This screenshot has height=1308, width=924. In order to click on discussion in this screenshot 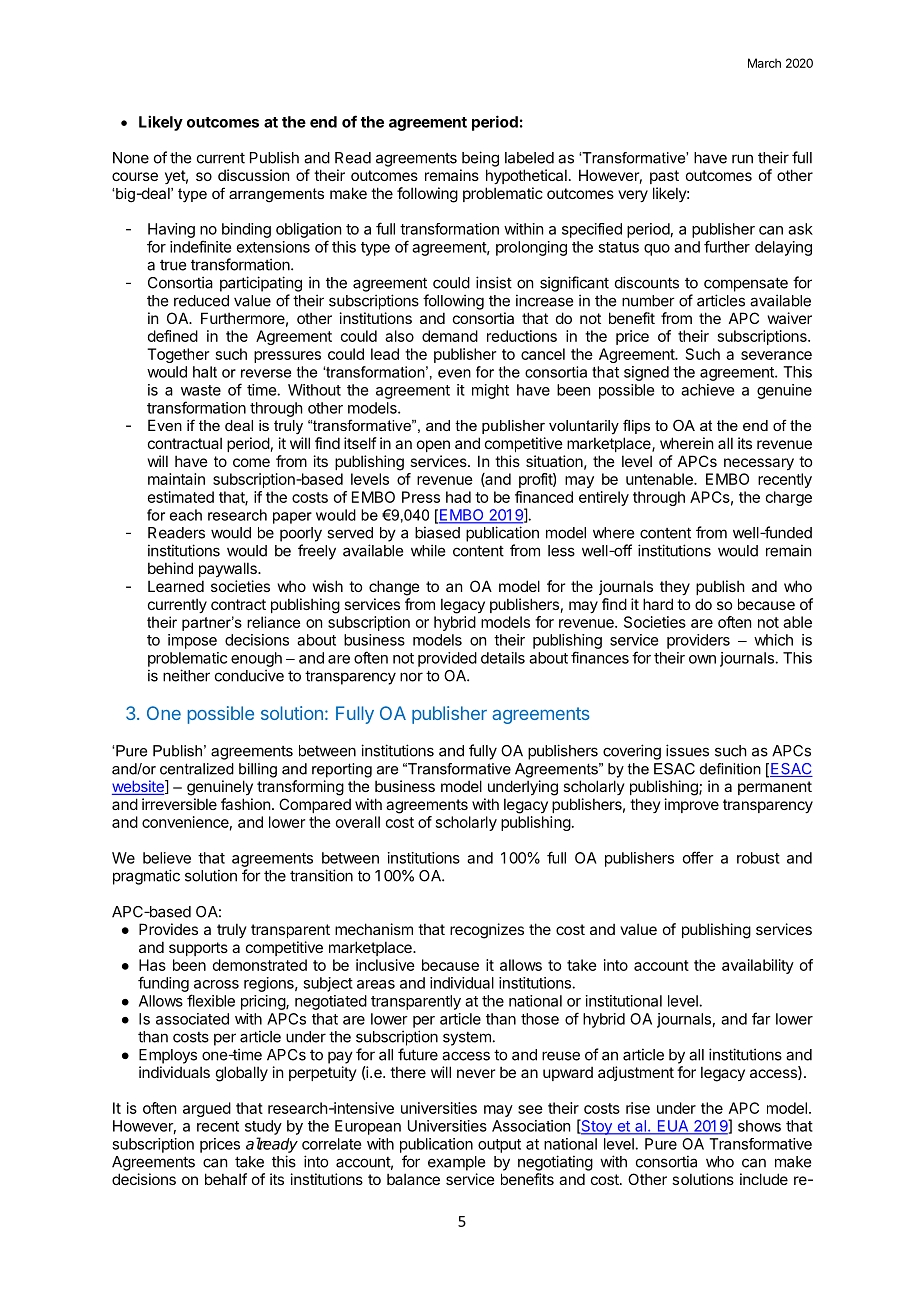, I will do `click(253, 175)`.
